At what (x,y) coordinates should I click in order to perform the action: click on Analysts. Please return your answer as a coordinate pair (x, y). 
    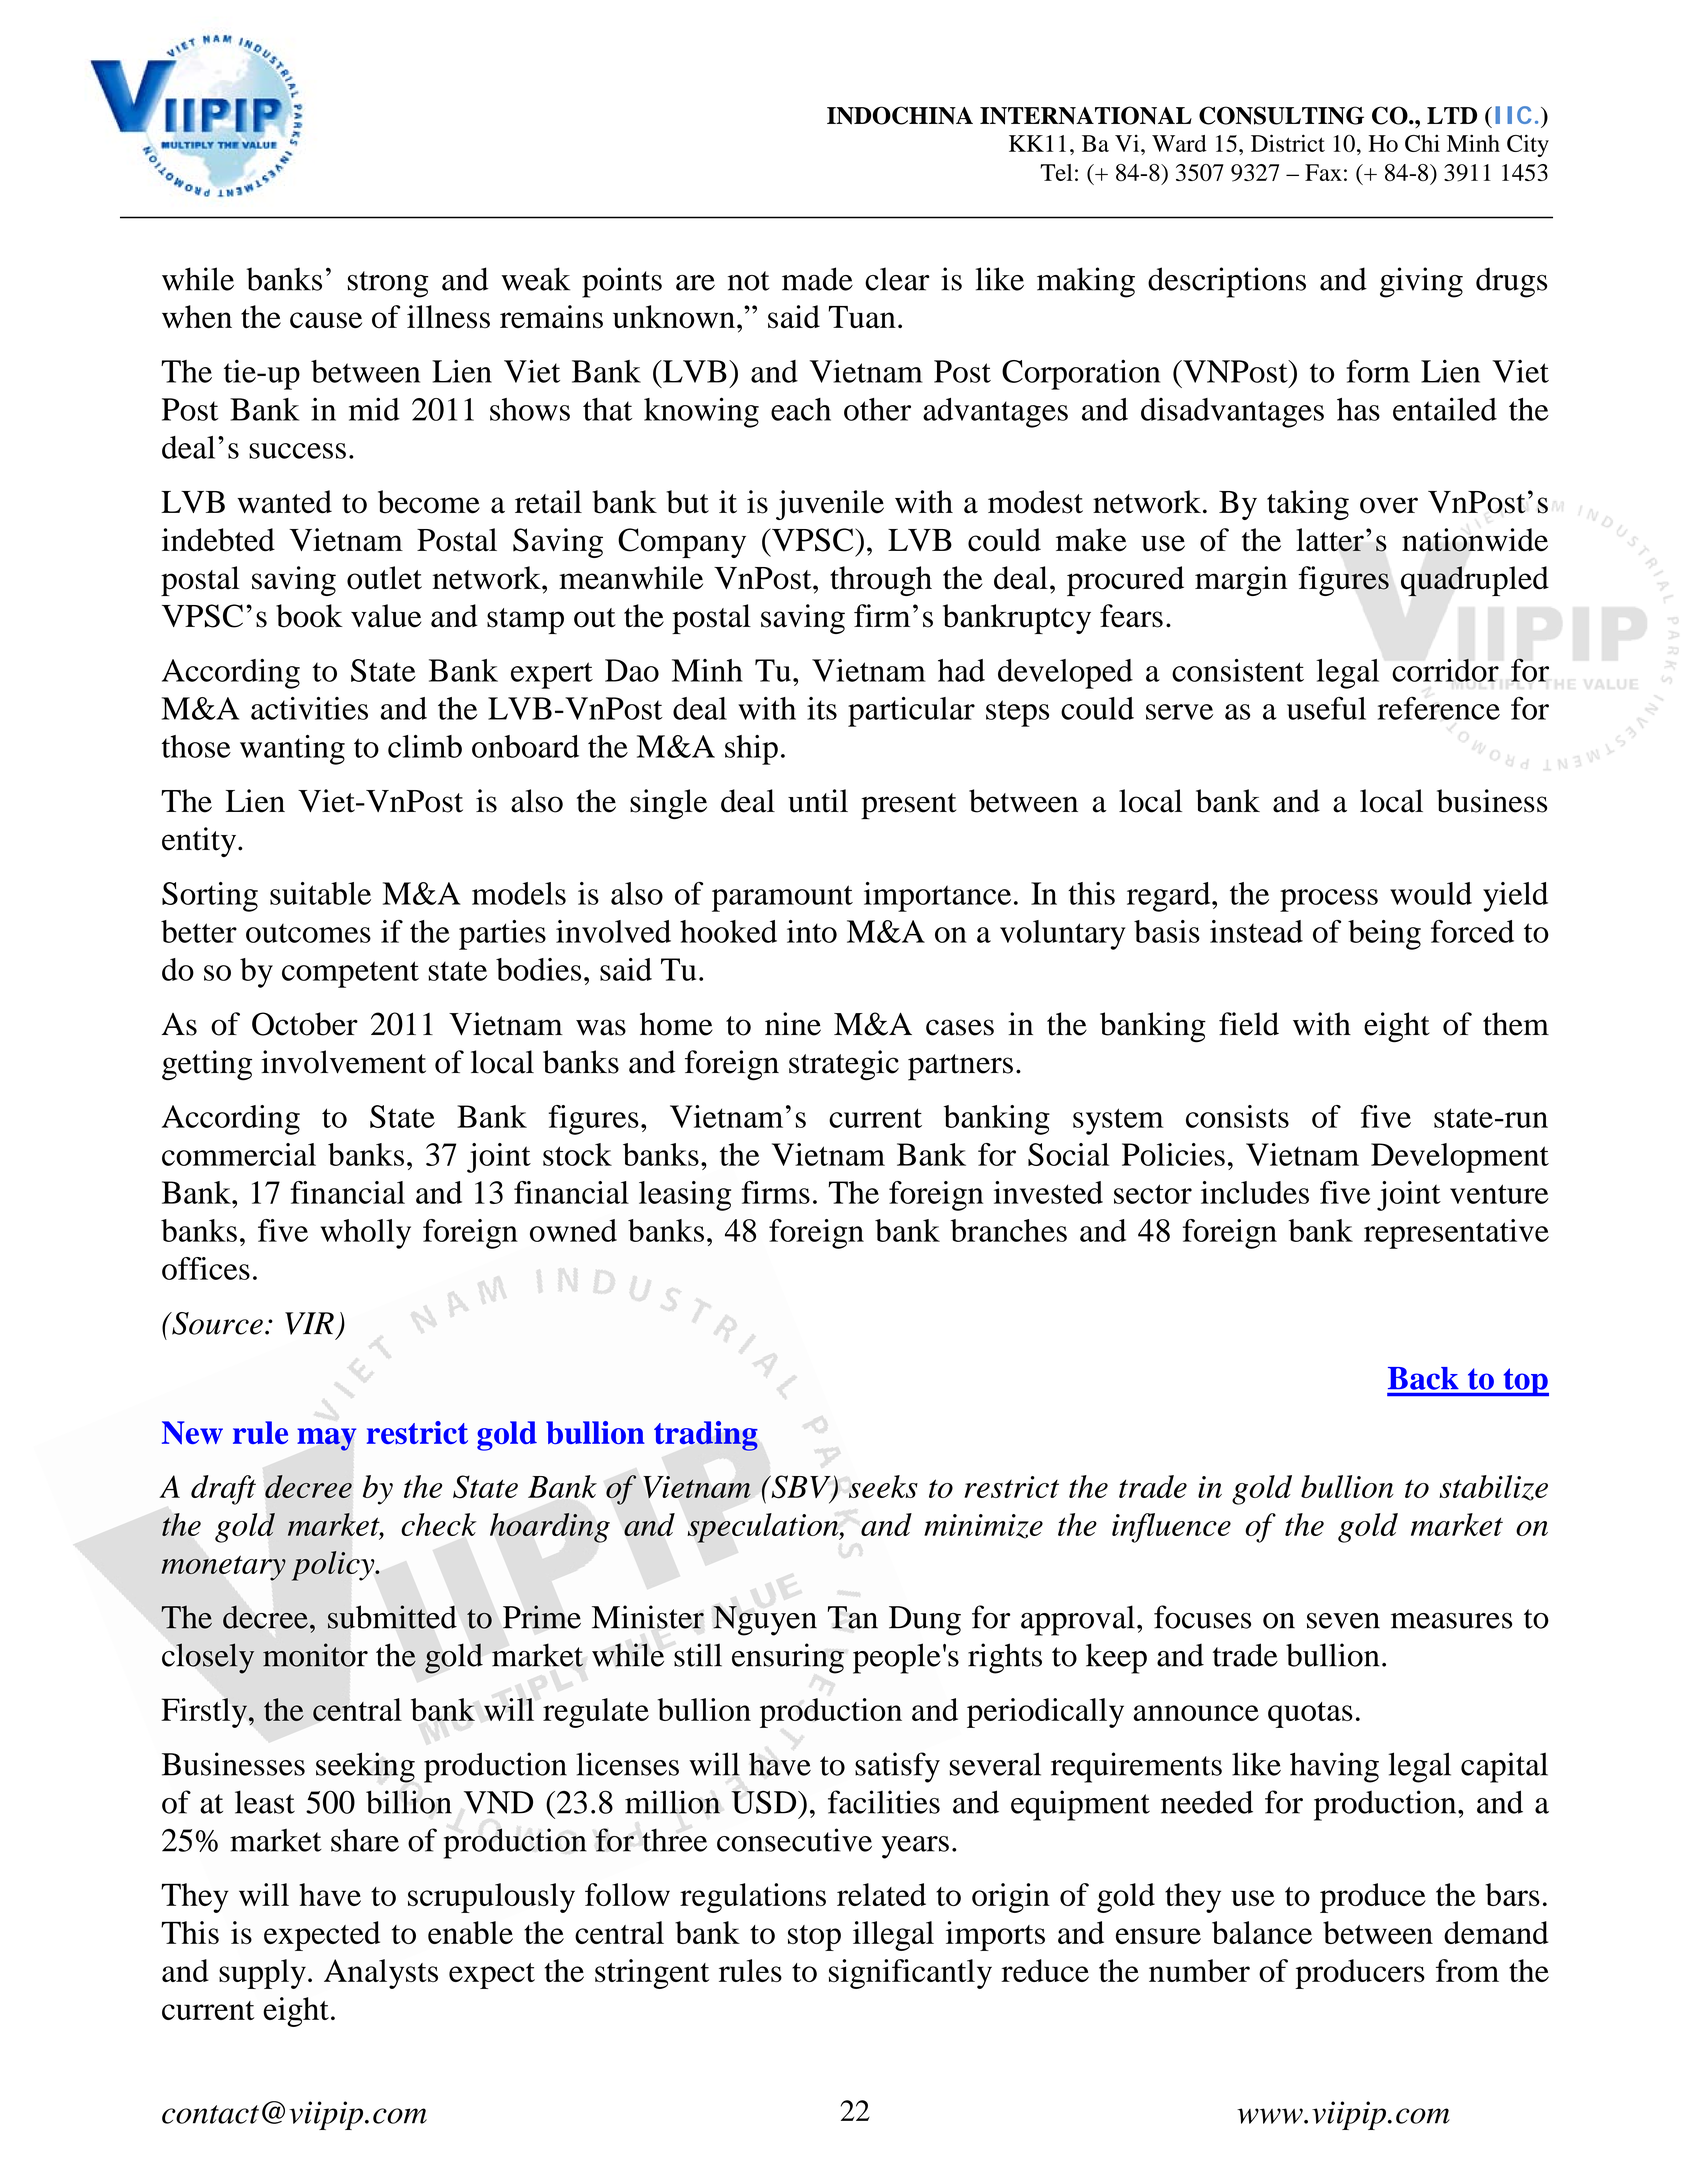
    Looking at the image, I should click on (381, 1974).
